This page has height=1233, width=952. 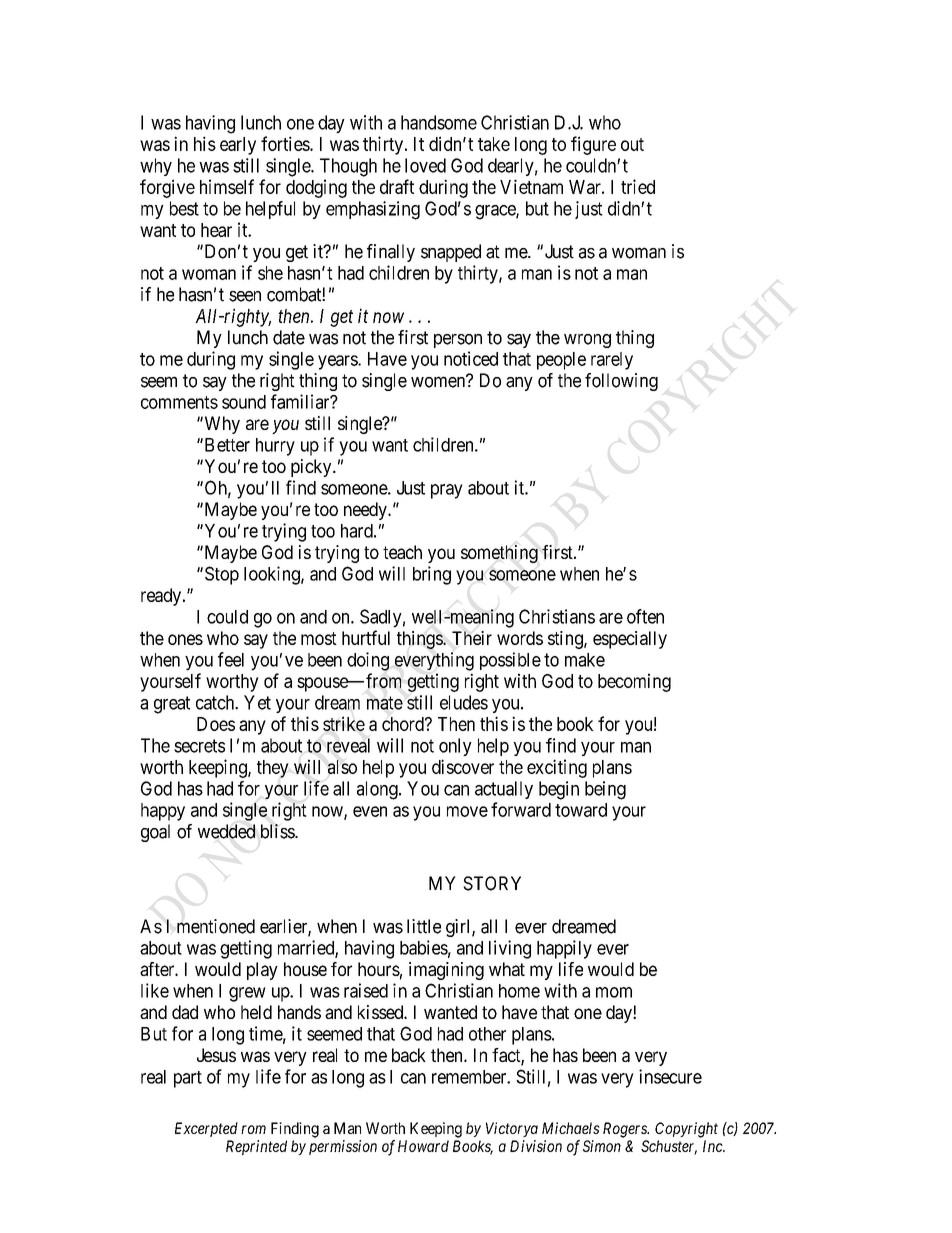 What do you see at coordinates (605, 790) in the page?
I see `being` at bounding box center [605, 790].
